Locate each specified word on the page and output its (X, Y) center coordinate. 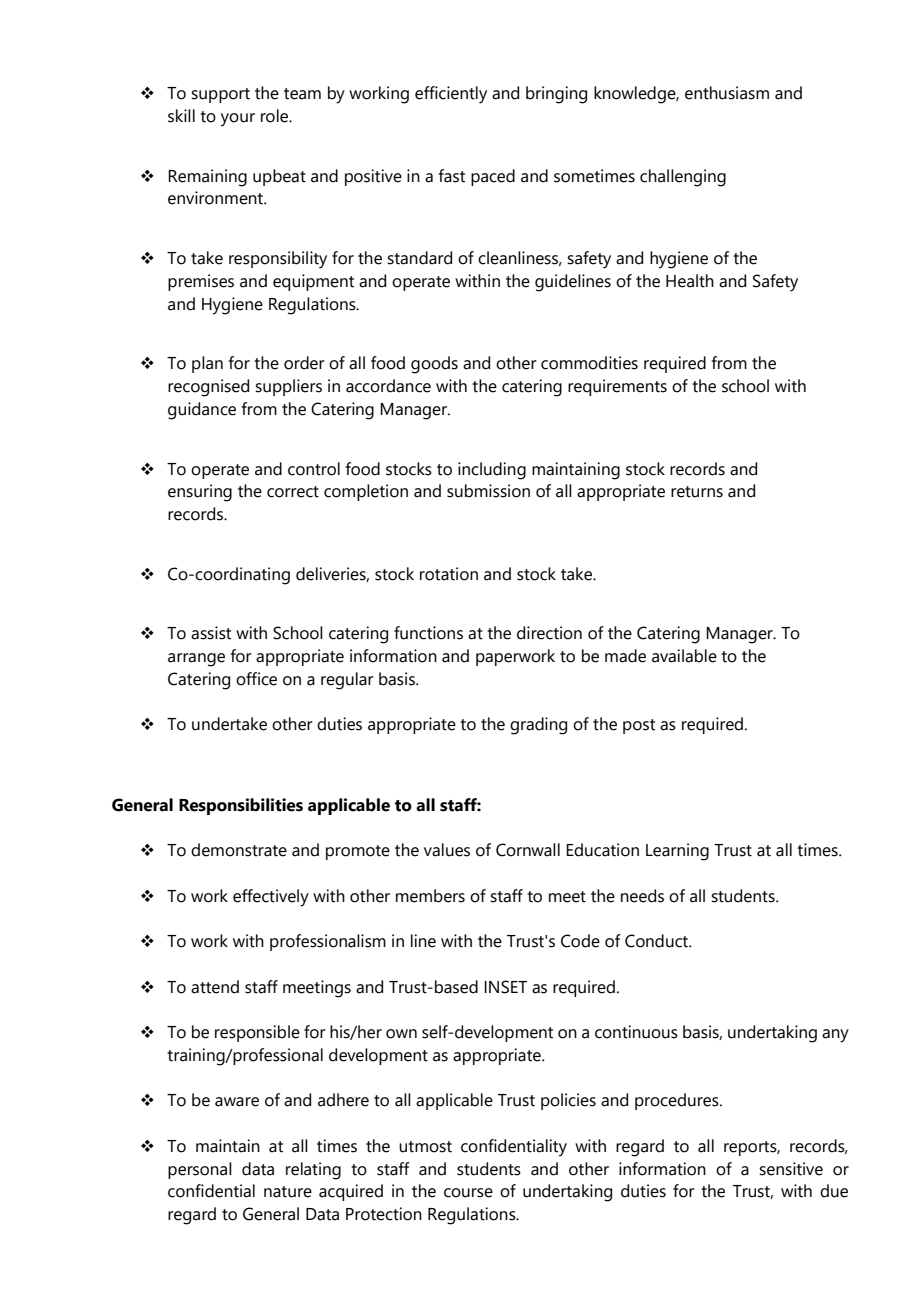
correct (293, 492)
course (468, 1193)
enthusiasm (727, 93)
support (220, 95)
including (492, 471)
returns (697, 492)
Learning (677, 852)
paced (493, 177)
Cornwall (528, 850)
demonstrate (239, 850)
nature (288, 1192)
